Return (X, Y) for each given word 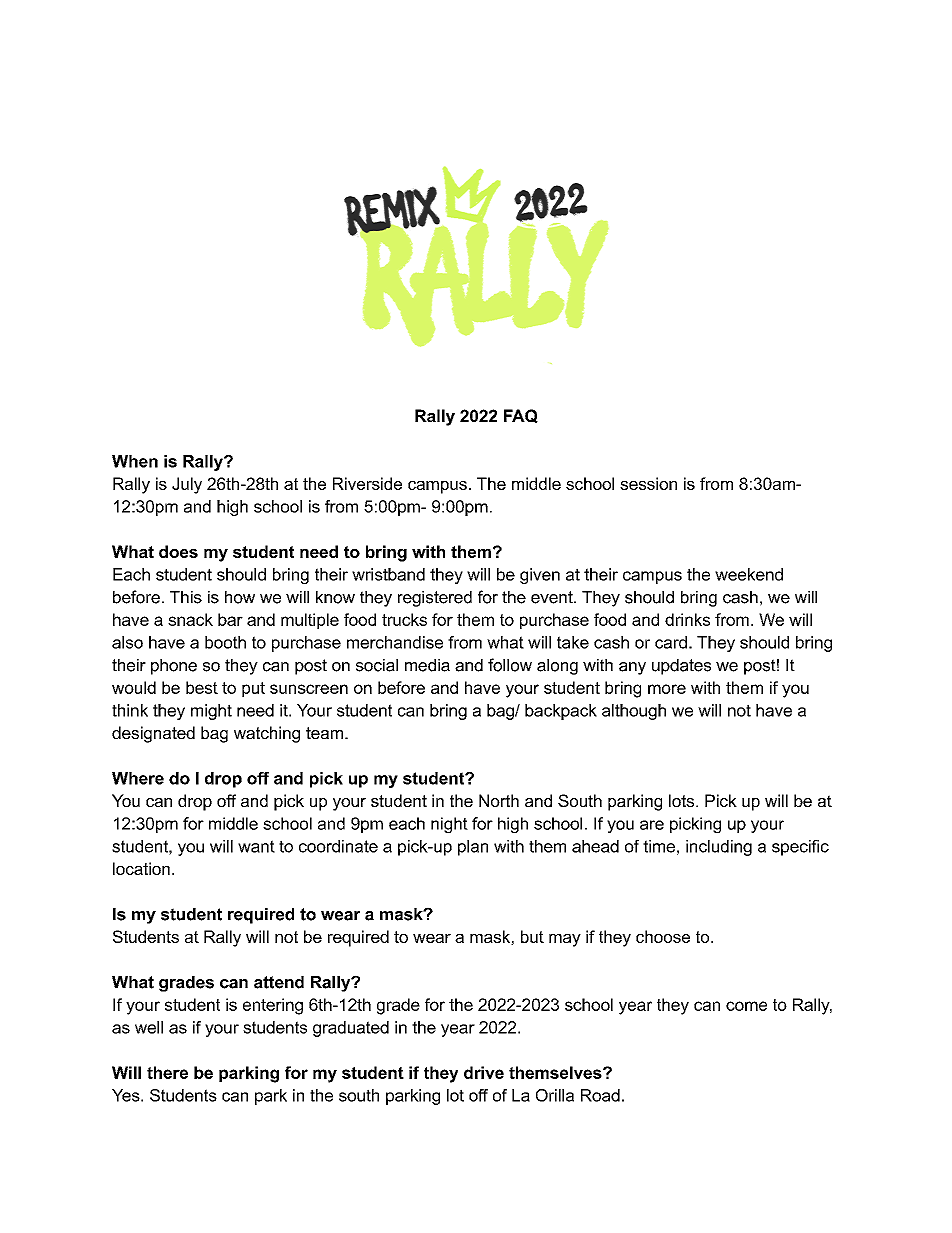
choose (663, 936)
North (499, 800)
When (135, 461)
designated (153, 734)
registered (435, 599)
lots (683, 800)
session (648, 483)
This (186, 597)
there (167, 1072)
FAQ (521, 416)
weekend (749, 574)
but (532, 936)
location (141, 868)
